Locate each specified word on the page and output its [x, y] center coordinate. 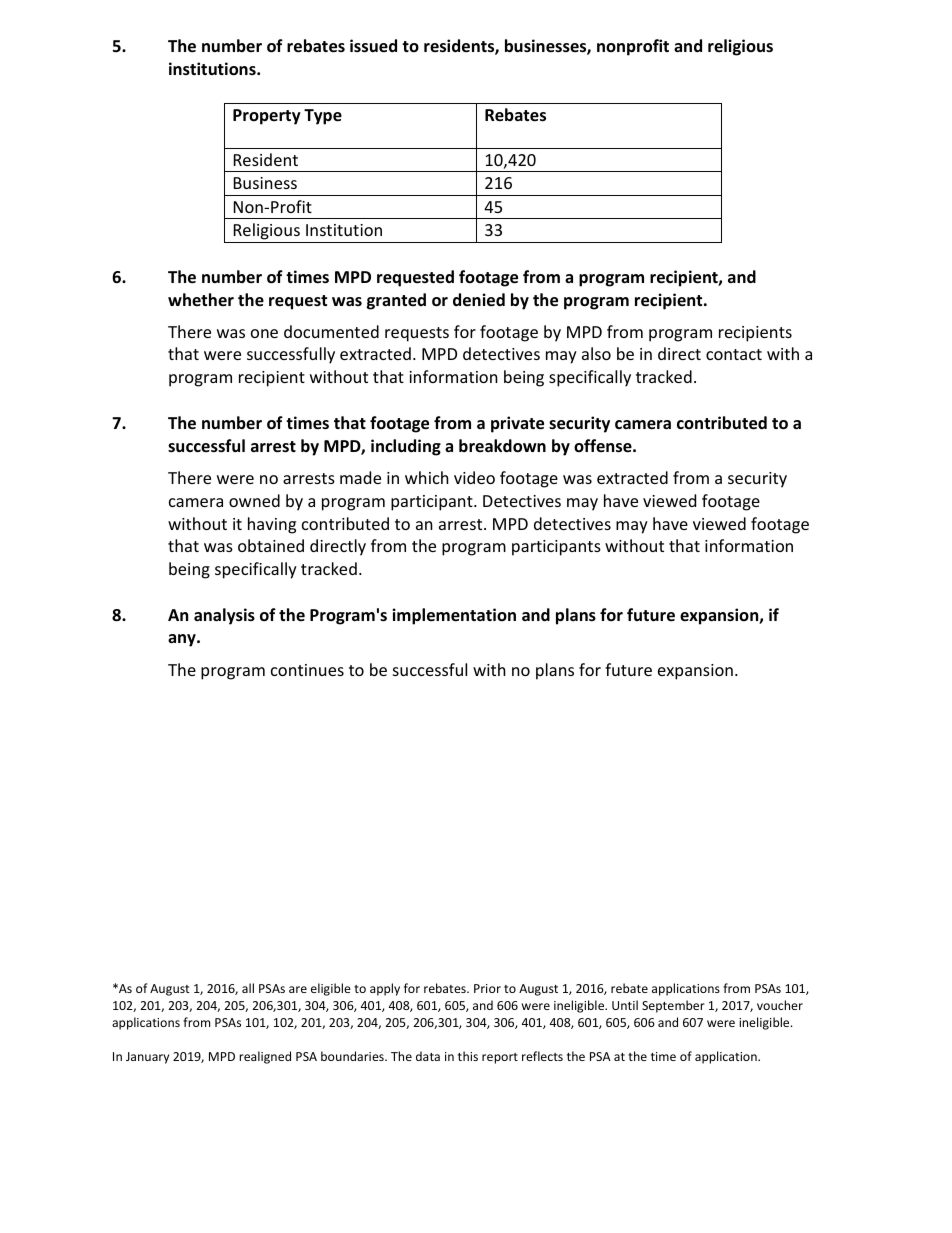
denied [479, 300]
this [468, 1056]
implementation [454, 616]
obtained [271, 545]
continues [307, 670]
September [673, 1006]
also [596, 353]
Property [267, 117]
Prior [487, 988]
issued [373, 46]
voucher [780, 1005]
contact [734, 354]
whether [201, 299]
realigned [265, 1057]
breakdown [502, 446]
